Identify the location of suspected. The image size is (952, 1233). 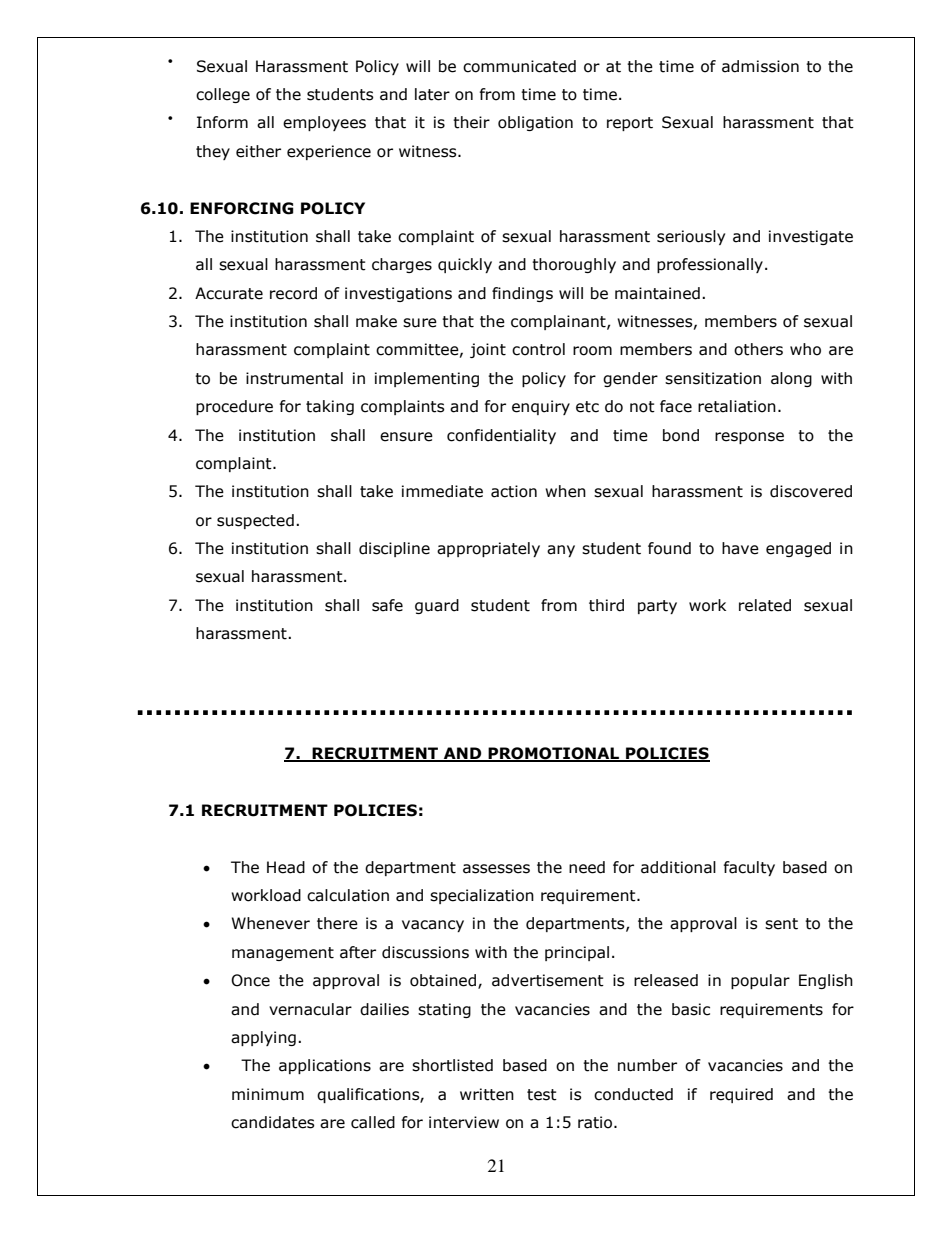
(255, 521).
